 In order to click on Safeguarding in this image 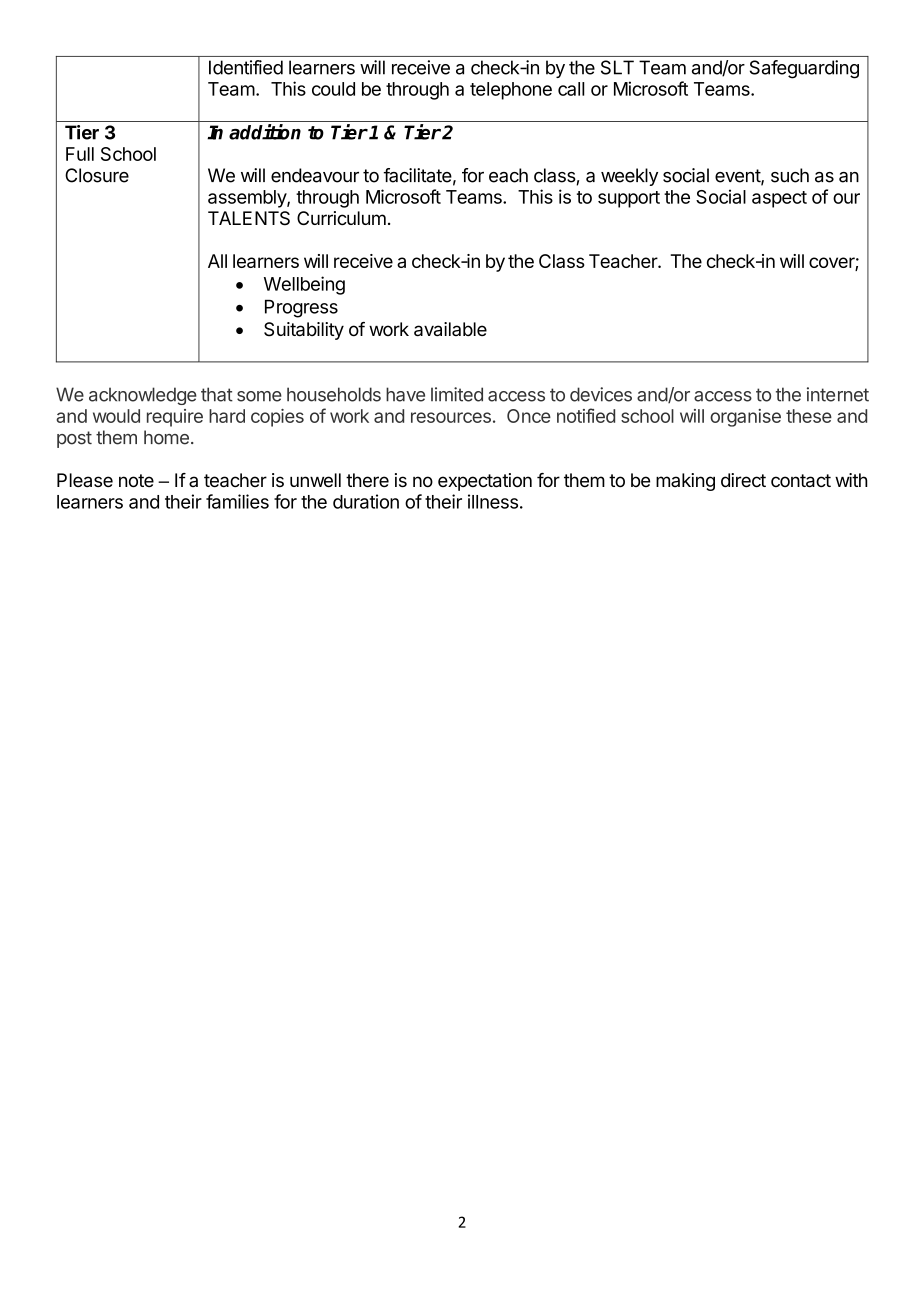, I will do `click(804, 69)`.
